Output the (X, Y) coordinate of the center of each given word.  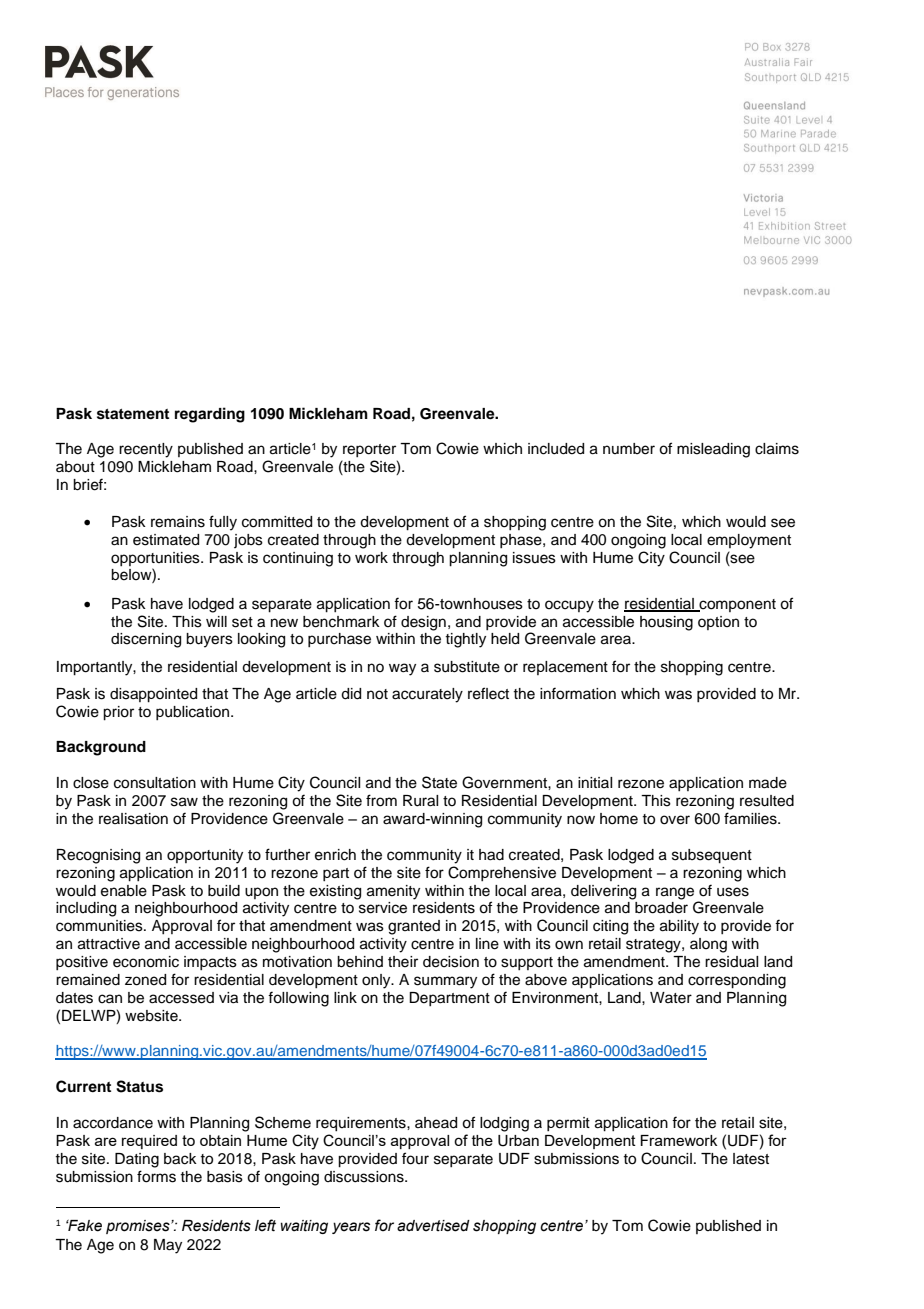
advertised (433, 1226)
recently (146, 450)
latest (751, 1159)
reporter (369, 450)
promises (139, 1227)
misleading (713, 450)
